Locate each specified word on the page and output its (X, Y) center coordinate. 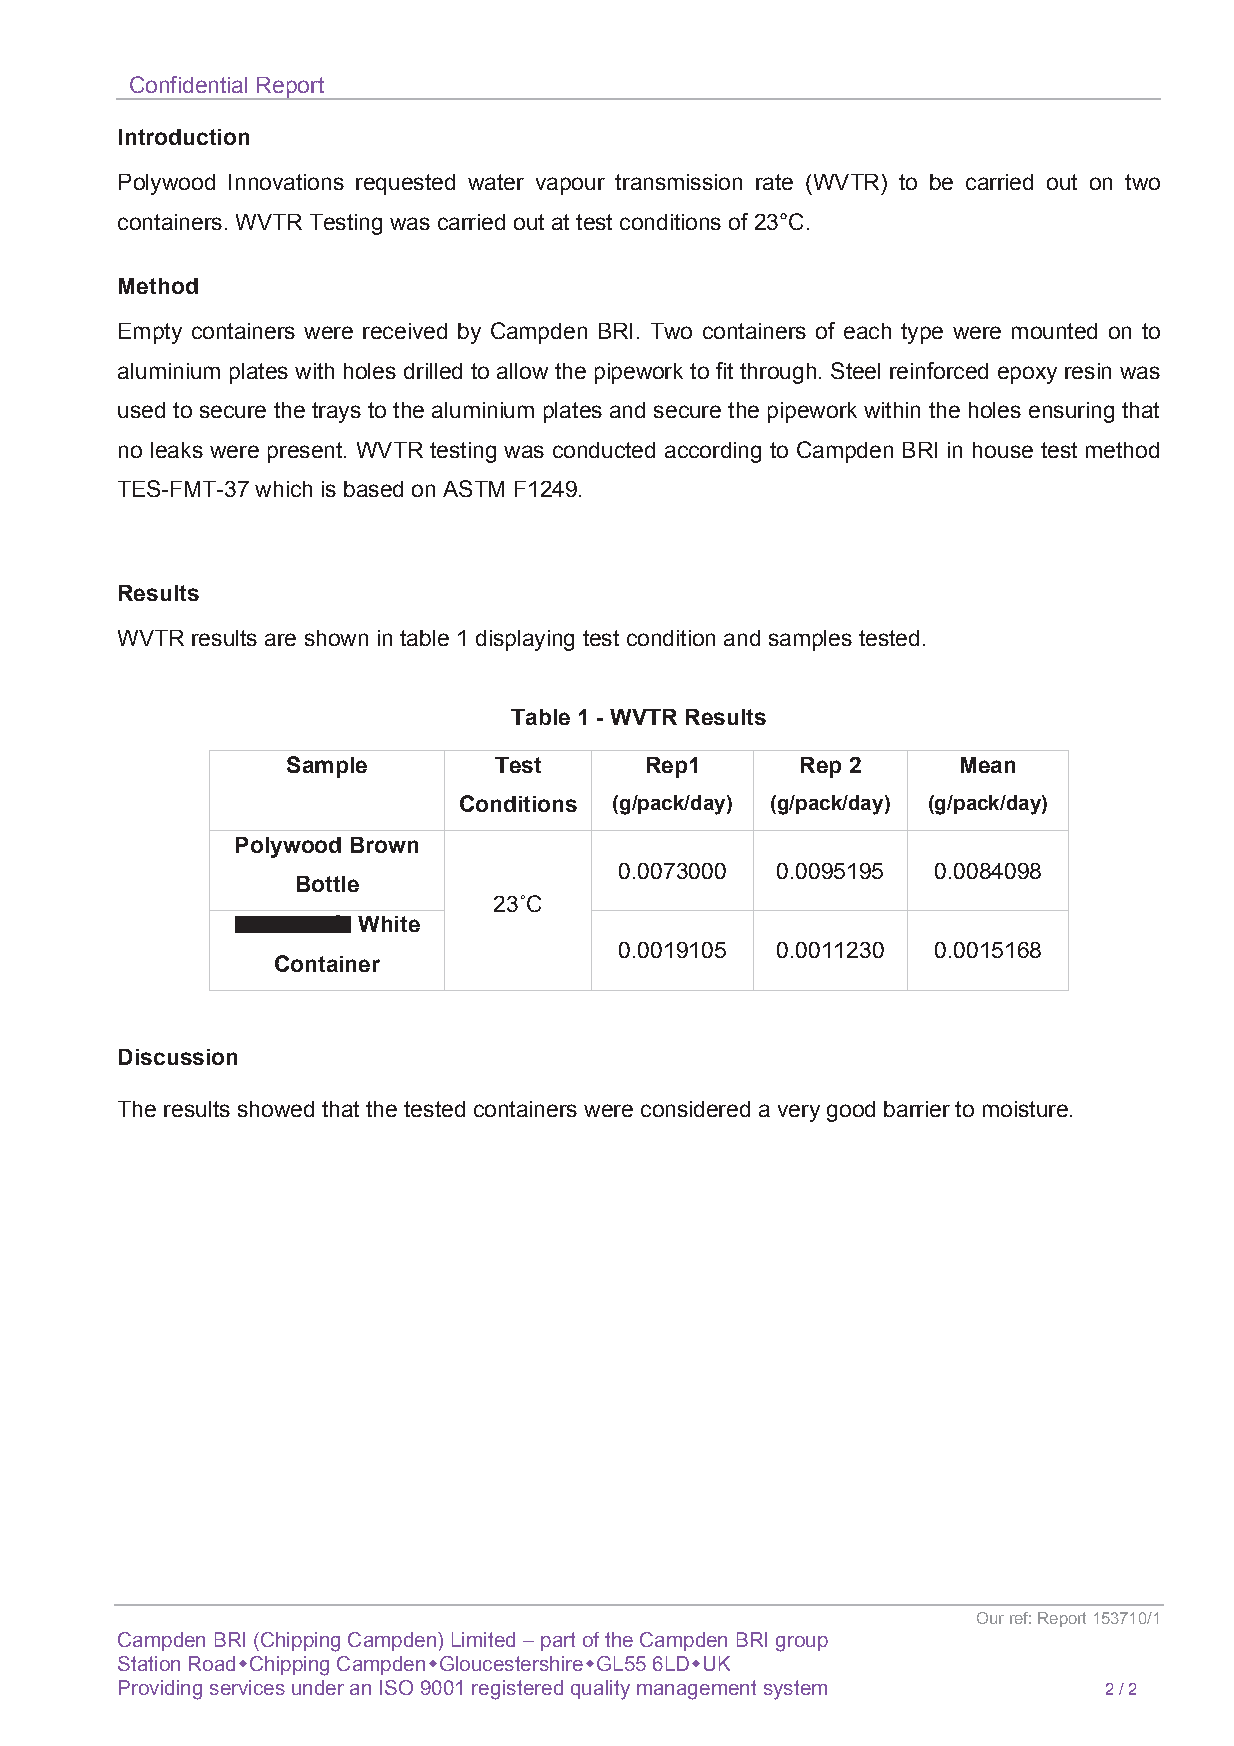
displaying (525, 640)
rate (774, 182)
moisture (1025, 1109)
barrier (917, 1109)
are (280, 639)
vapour (570, 186)
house (1003, 450)
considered (695, 1109)
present (306, 452)
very (799, 1113)
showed (276, 1109)
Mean (988, 765)
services (247, 1687)
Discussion (178, 1057)
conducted (604, 450)
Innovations (286, 182)
